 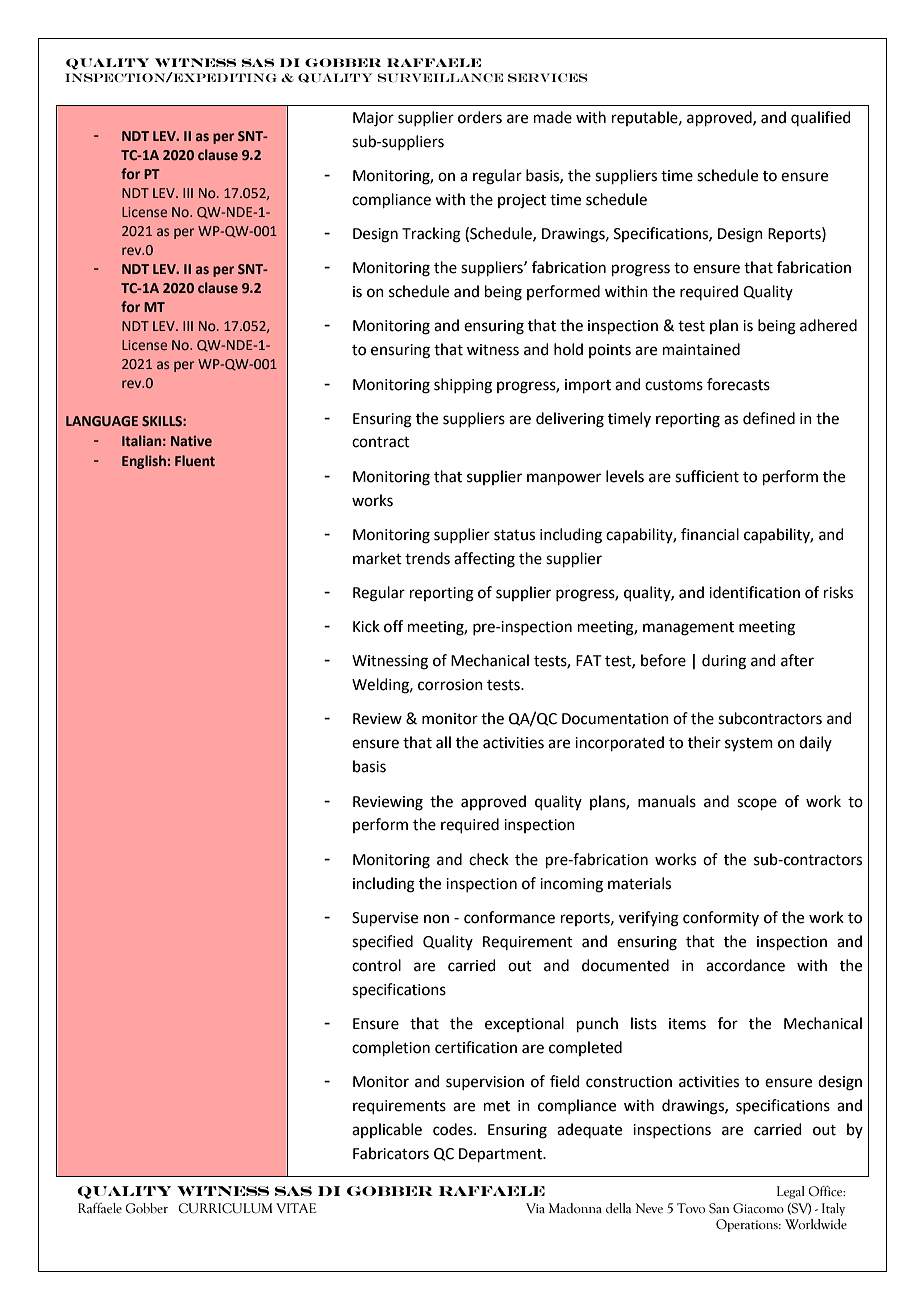 What do you see at coordinates (436, 919) in the image?
I see `non` at bounding box center [436, 919].
